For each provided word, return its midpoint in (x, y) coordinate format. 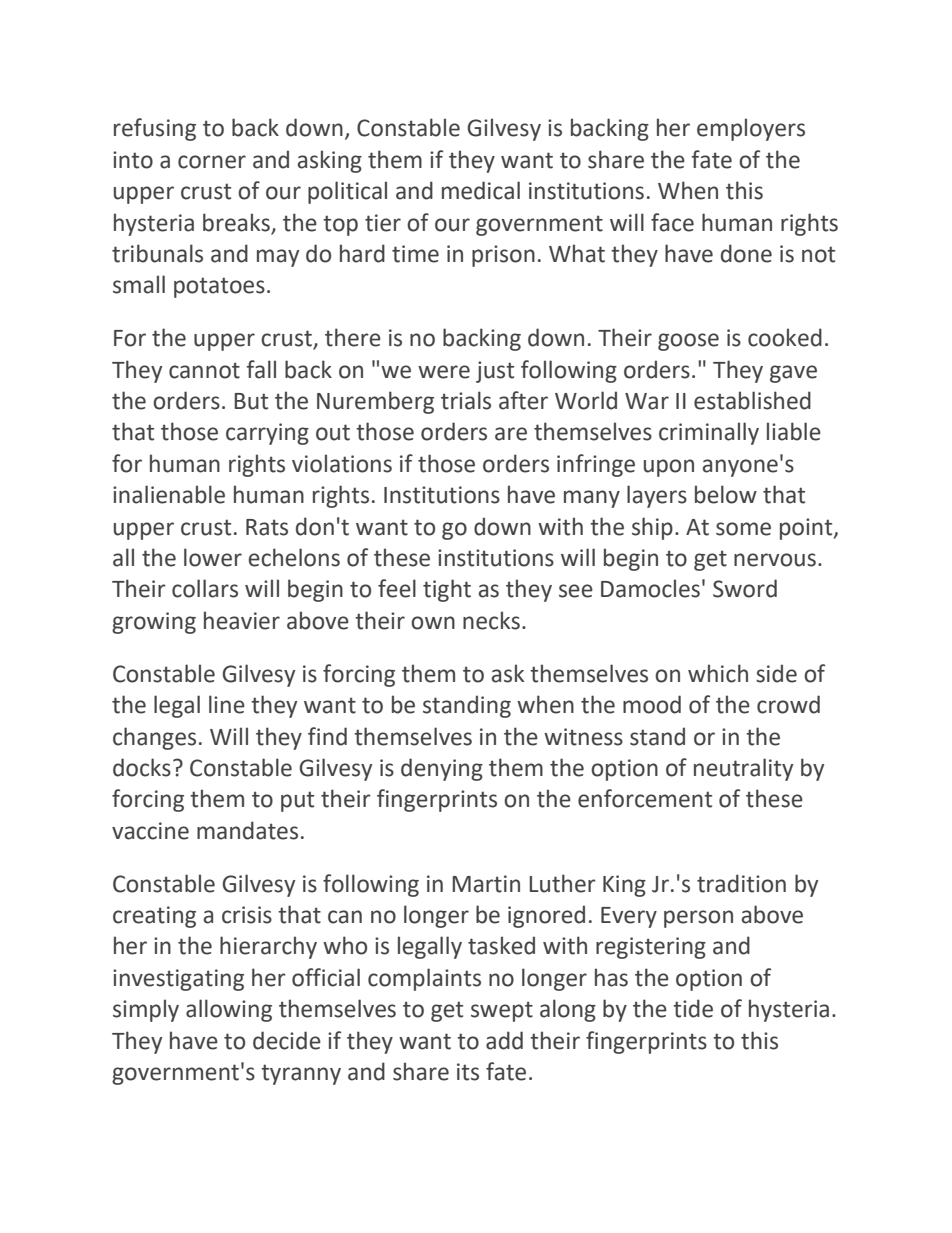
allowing (229, 1010)
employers (751, 129)
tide (693, 1008)
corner (212, 162)
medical (481, 190)
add (504, 1040)
